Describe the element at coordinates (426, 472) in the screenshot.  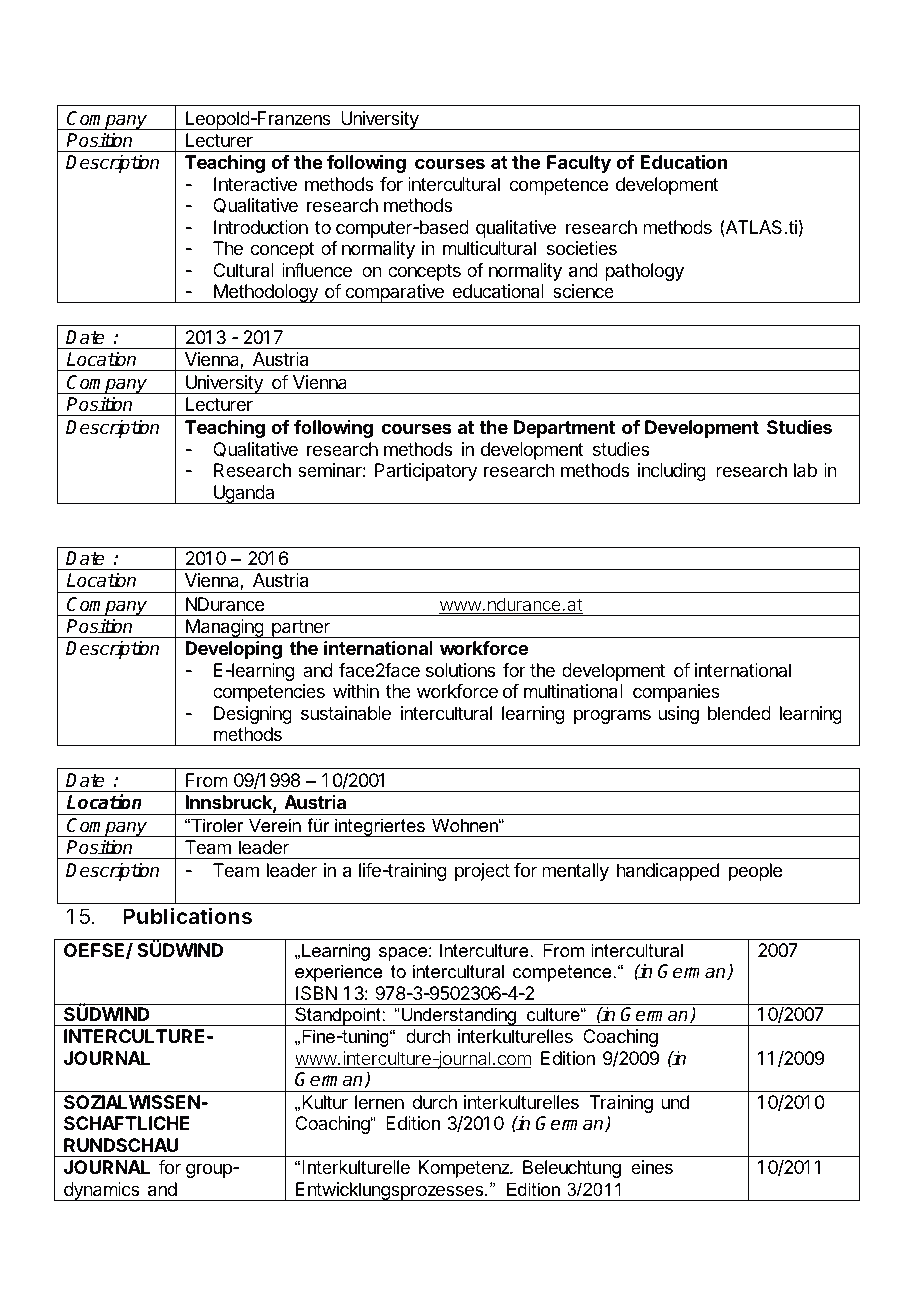
I see `Participatory` at that location.
